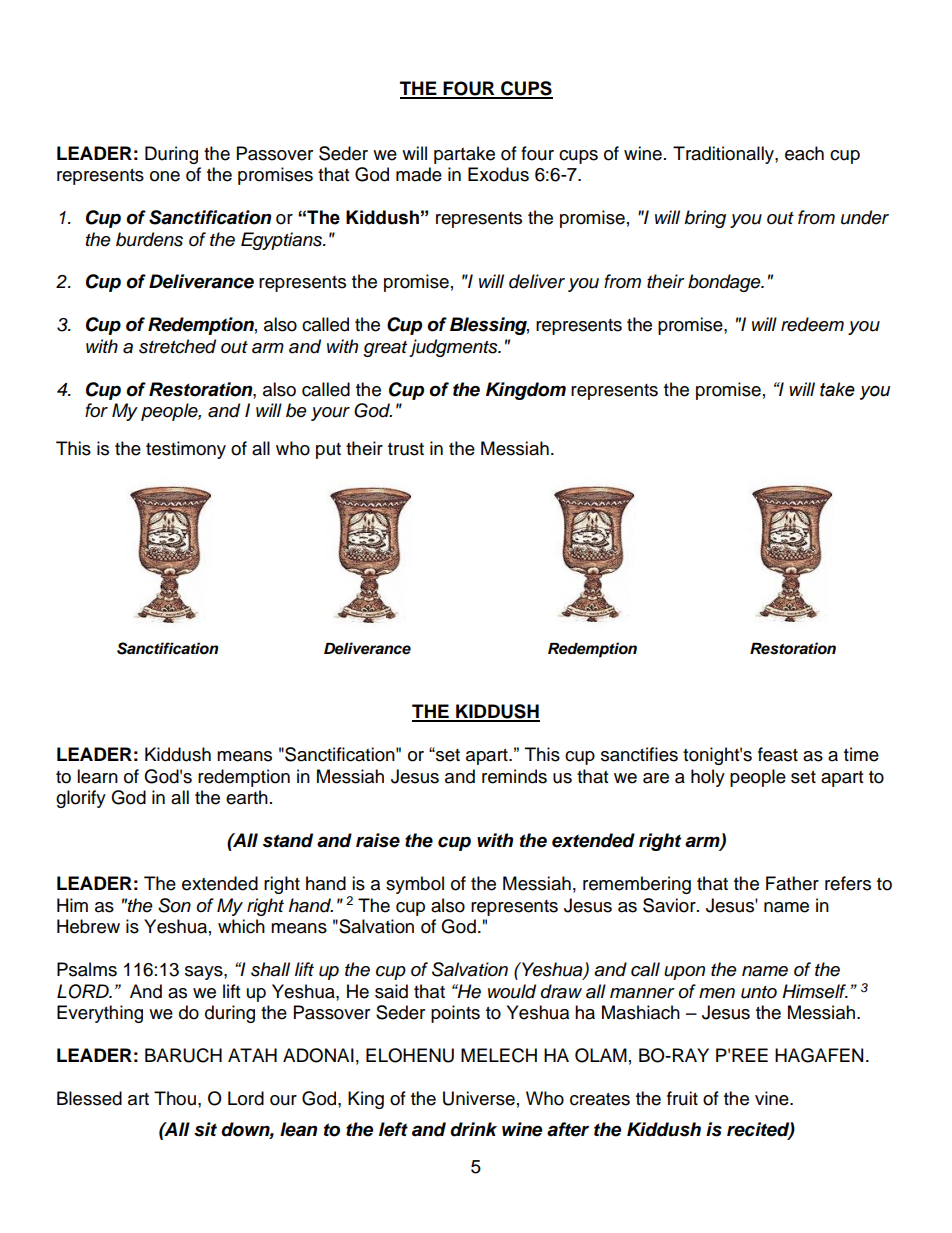 This image has width=952, height=1233. I want to click on feast, so click(778, 754).
